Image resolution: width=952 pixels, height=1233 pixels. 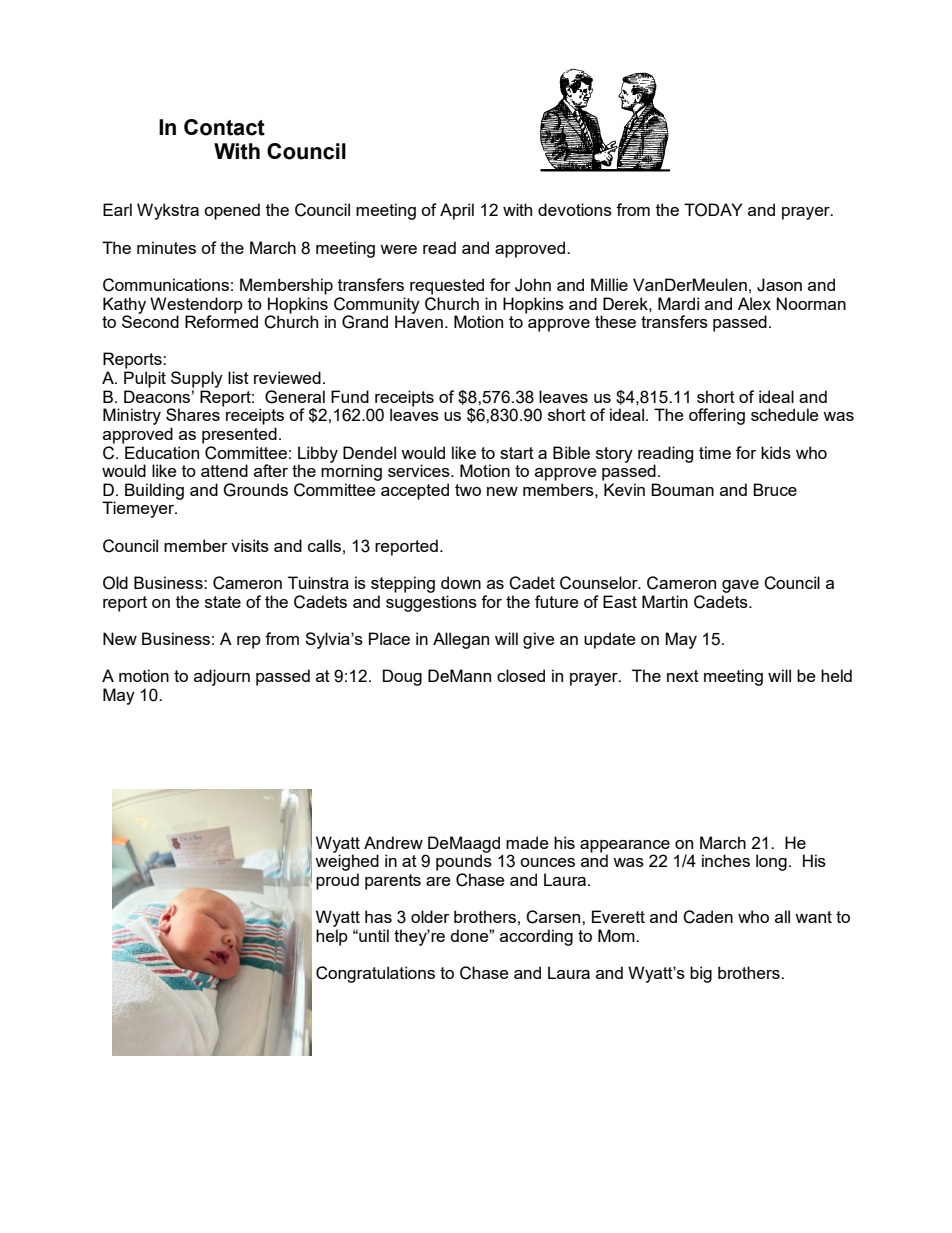 I want to click on according, so click(x=536, y=937).
